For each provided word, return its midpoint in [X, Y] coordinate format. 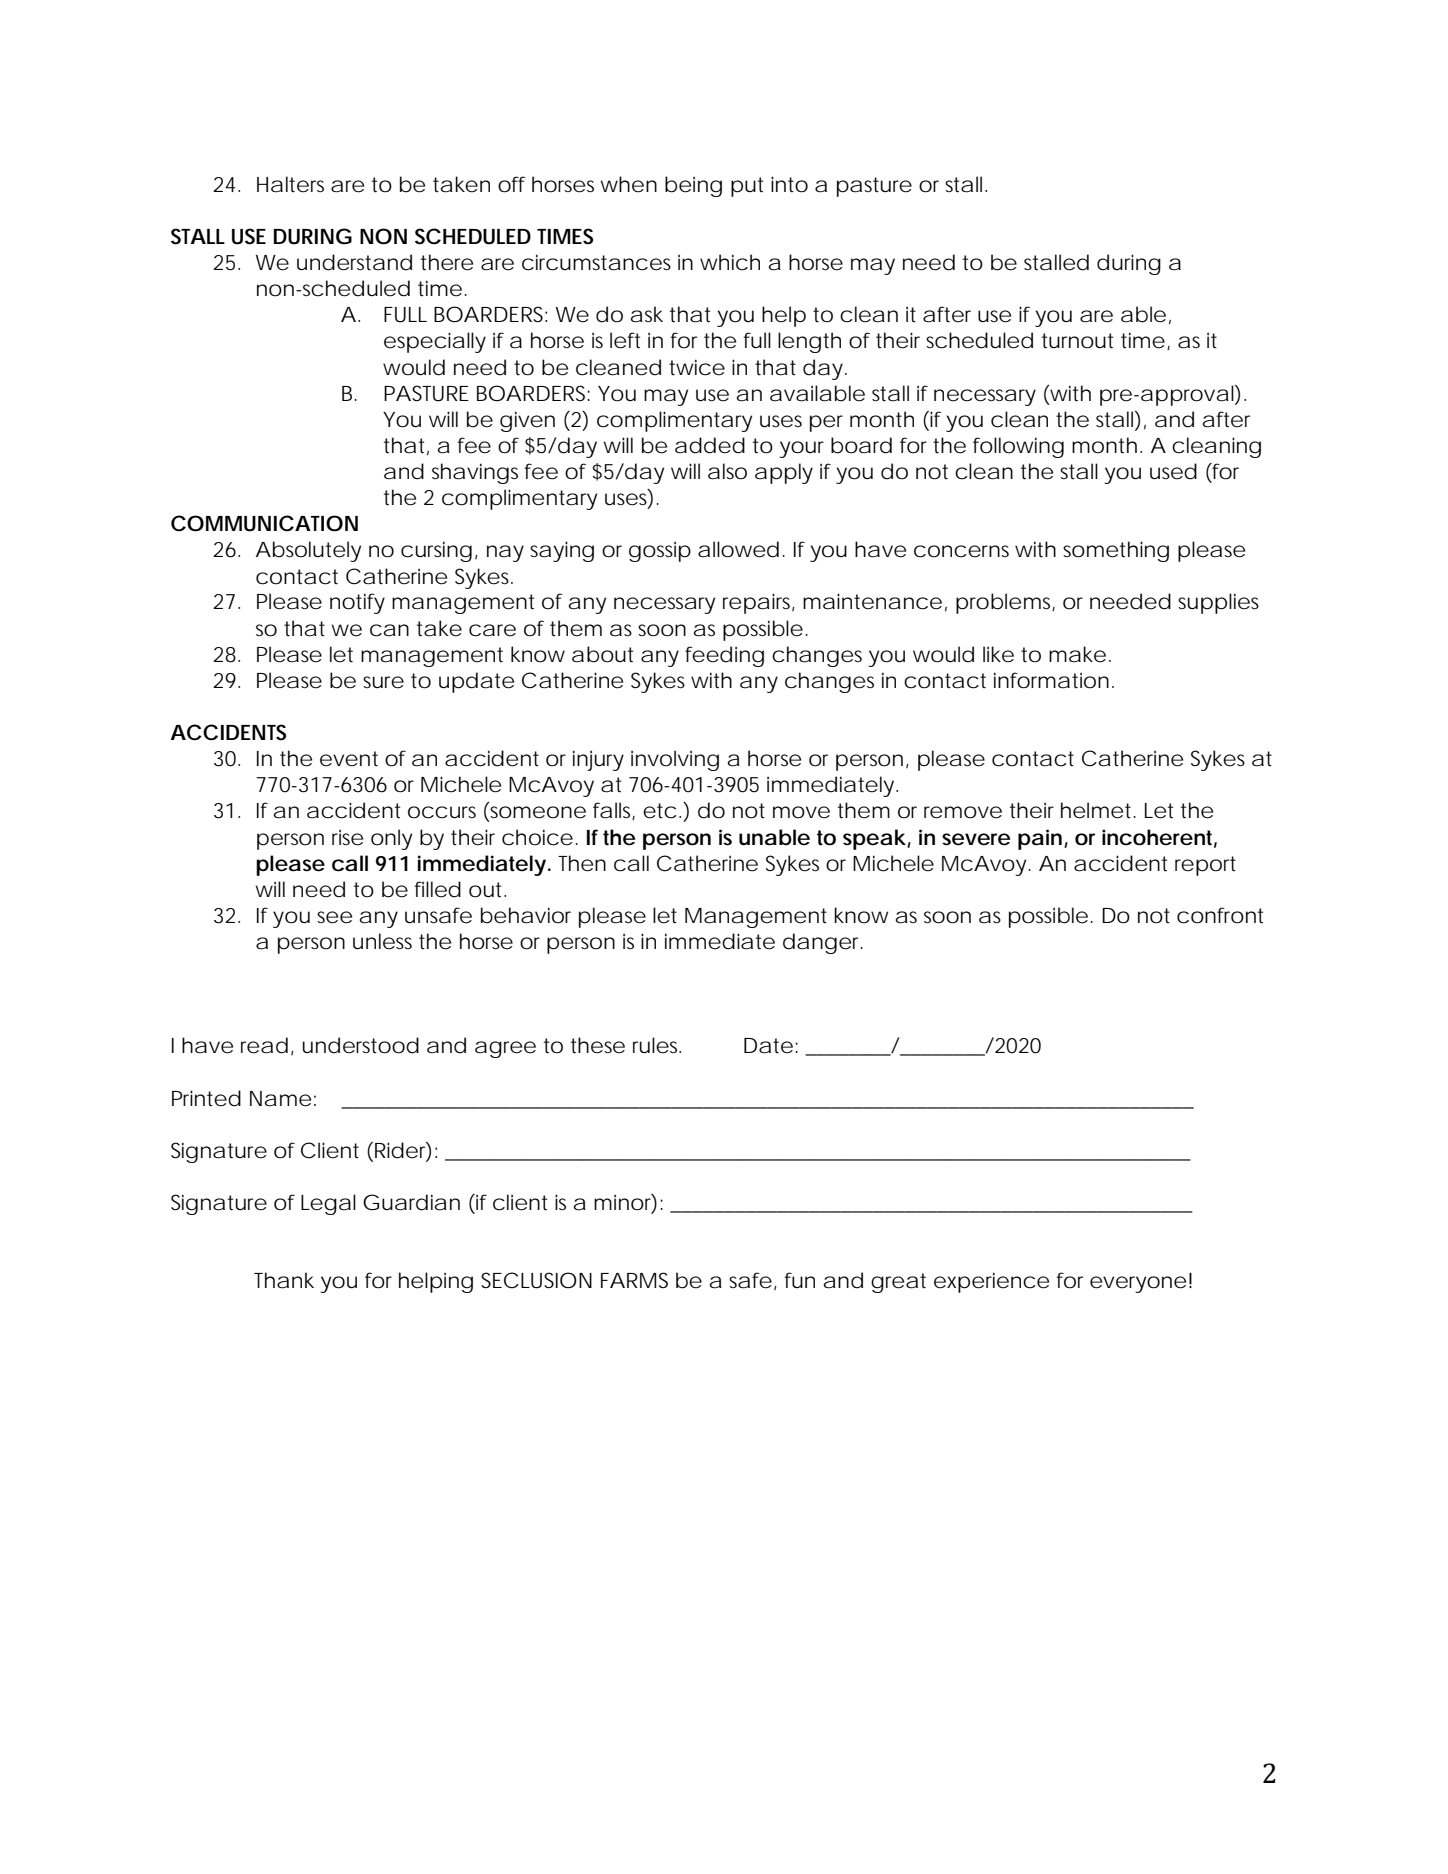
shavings [475, 473]
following [1018, 447]
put [747, 187]
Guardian [411, 1202]
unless [382, 941]
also [727, 471]
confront [1220, 915]
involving [675, 760]
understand [354, 262]
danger [823, 943]
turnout [1077, 341]
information [1051, 680]
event [349, 759]
